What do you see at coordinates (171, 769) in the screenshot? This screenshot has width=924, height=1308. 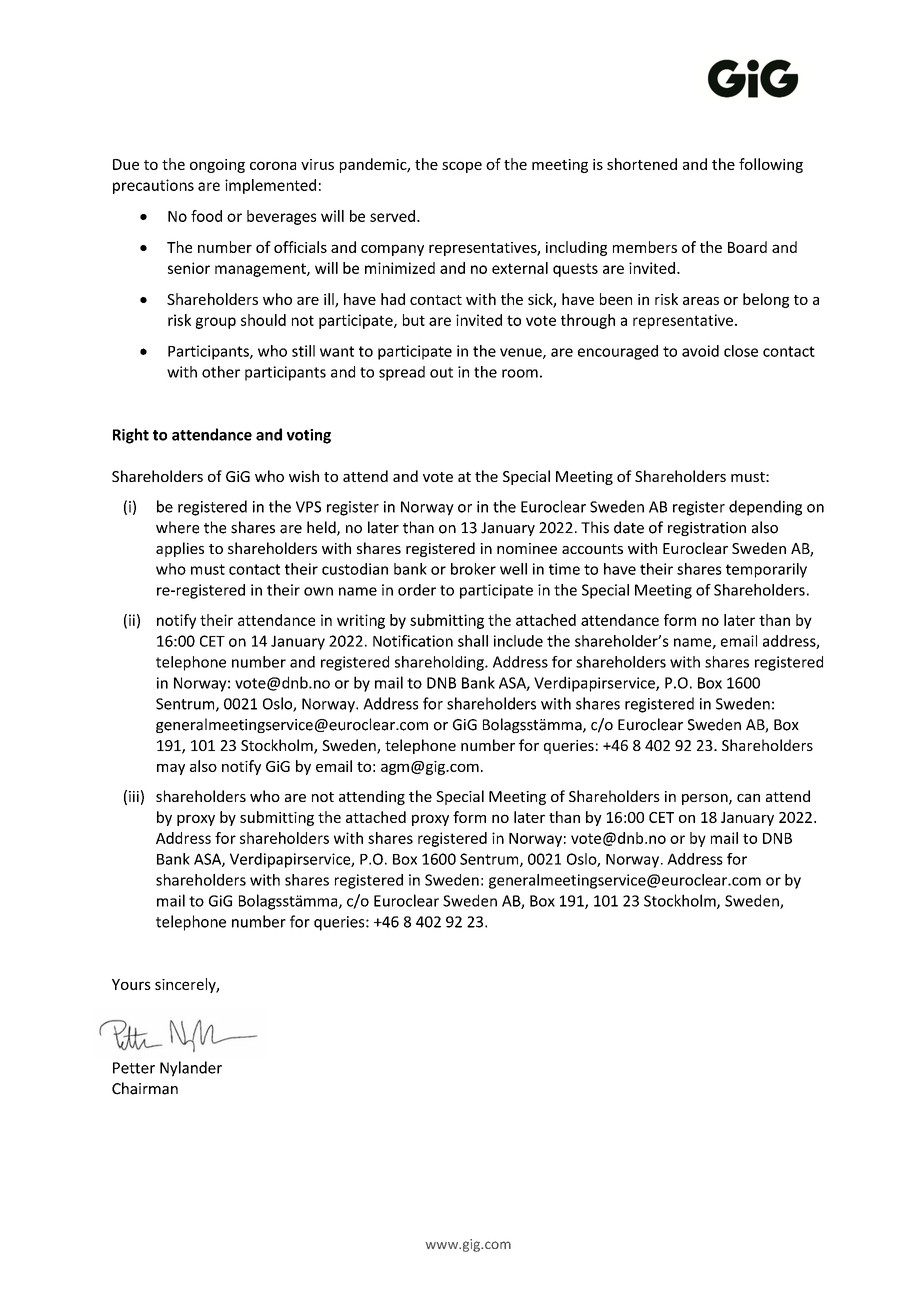 I see `may` at bounding box center [171, 769].
